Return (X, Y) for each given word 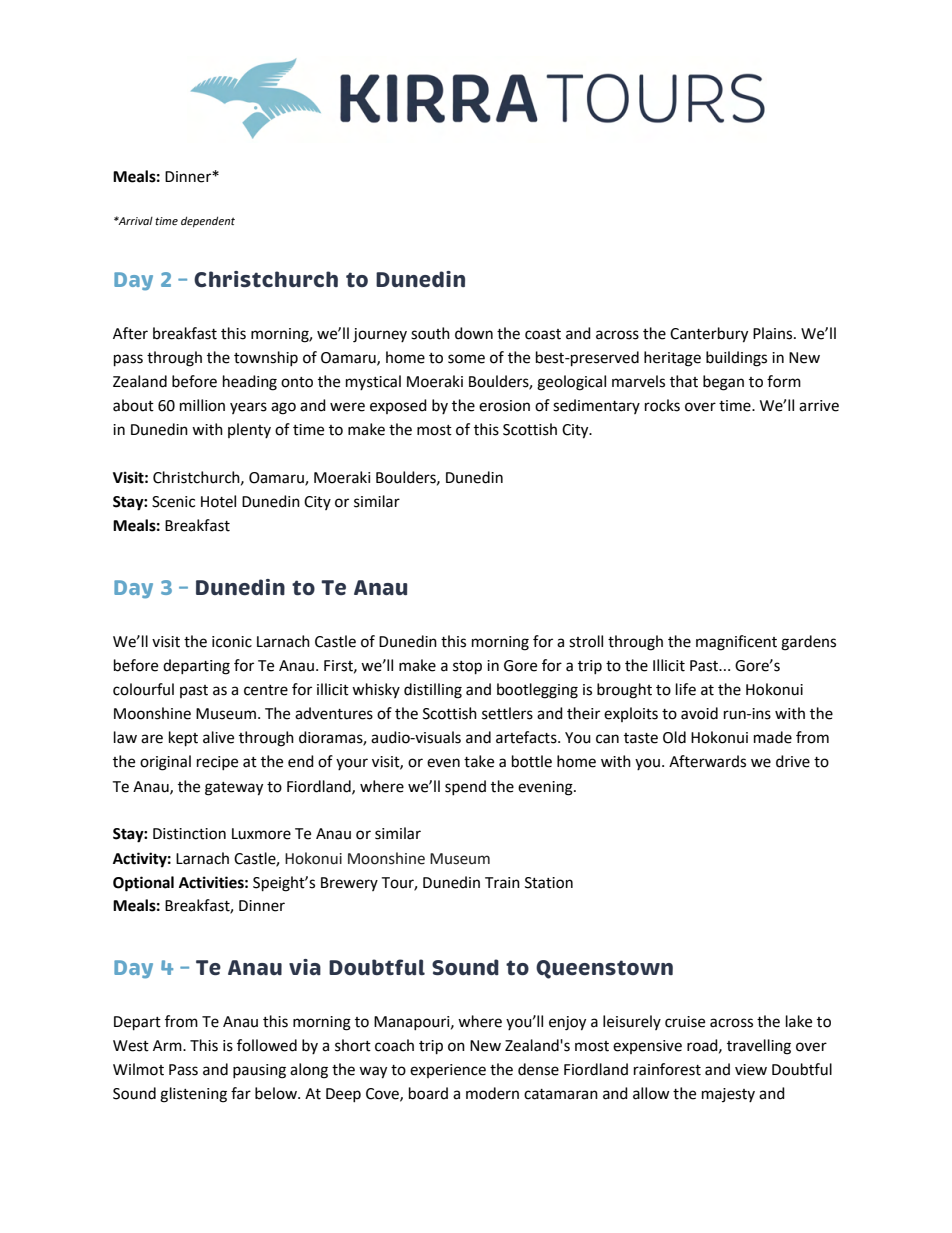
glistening (193, 1095)
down (474, 333)
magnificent (736, 643)
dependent (208, 222)
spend (465, 787)
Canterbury (709, 335)
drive (793, 761)
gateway (234, 789)
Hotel (218, 501)
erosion (504, 406)
